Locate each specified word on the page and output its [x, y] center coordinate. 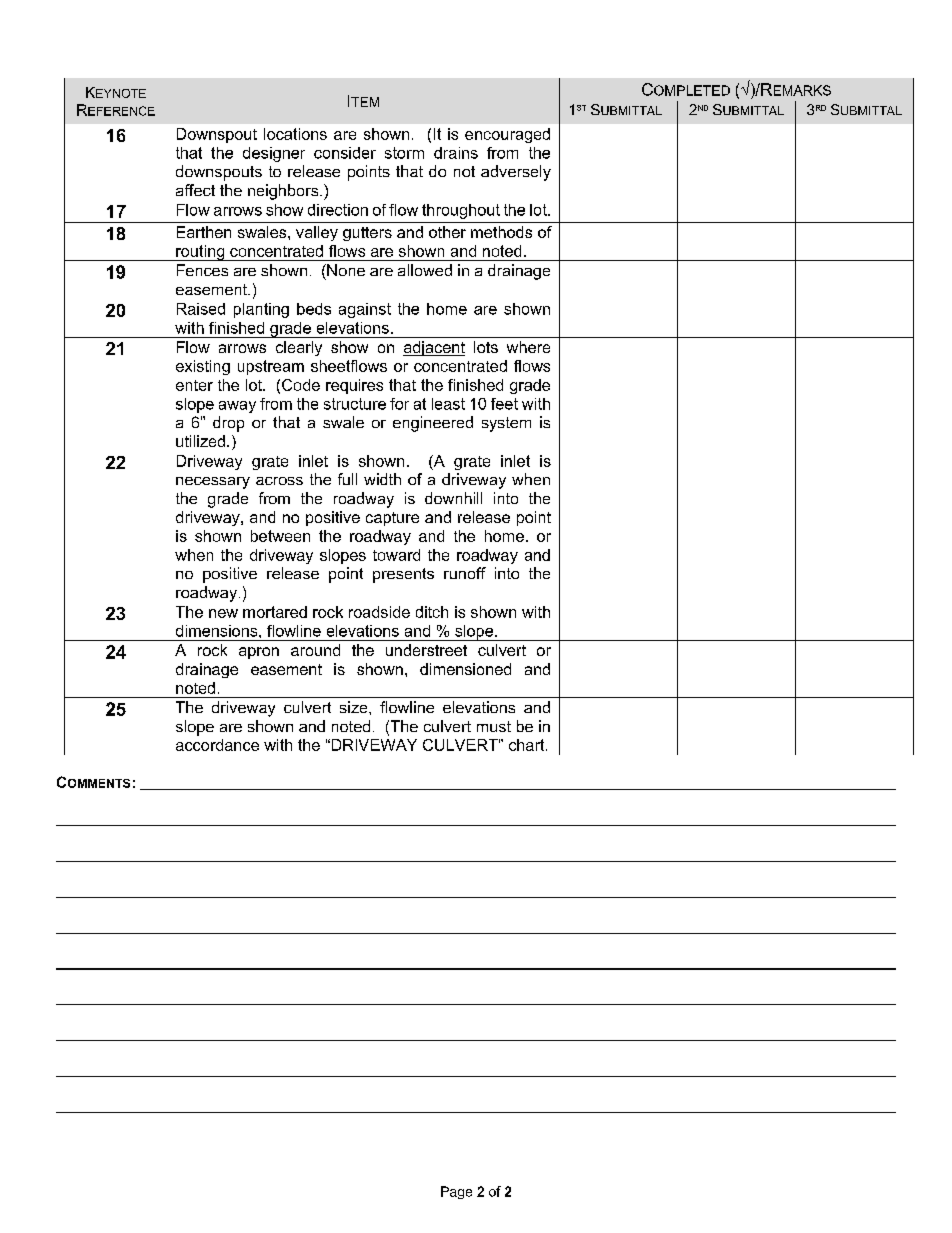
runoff [465, 573]
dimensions [218, 631]
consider [345, 153]
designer [274, 154]
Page [456, 1192]
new [223, 613]
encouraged [507, 135]
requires [354, 386]
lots [486, 347]
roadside [379, 612]
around [315, 650]
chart [528, 745]
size [355, 707]
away [237, 407]
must [494, 726]
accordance [217, 745]
